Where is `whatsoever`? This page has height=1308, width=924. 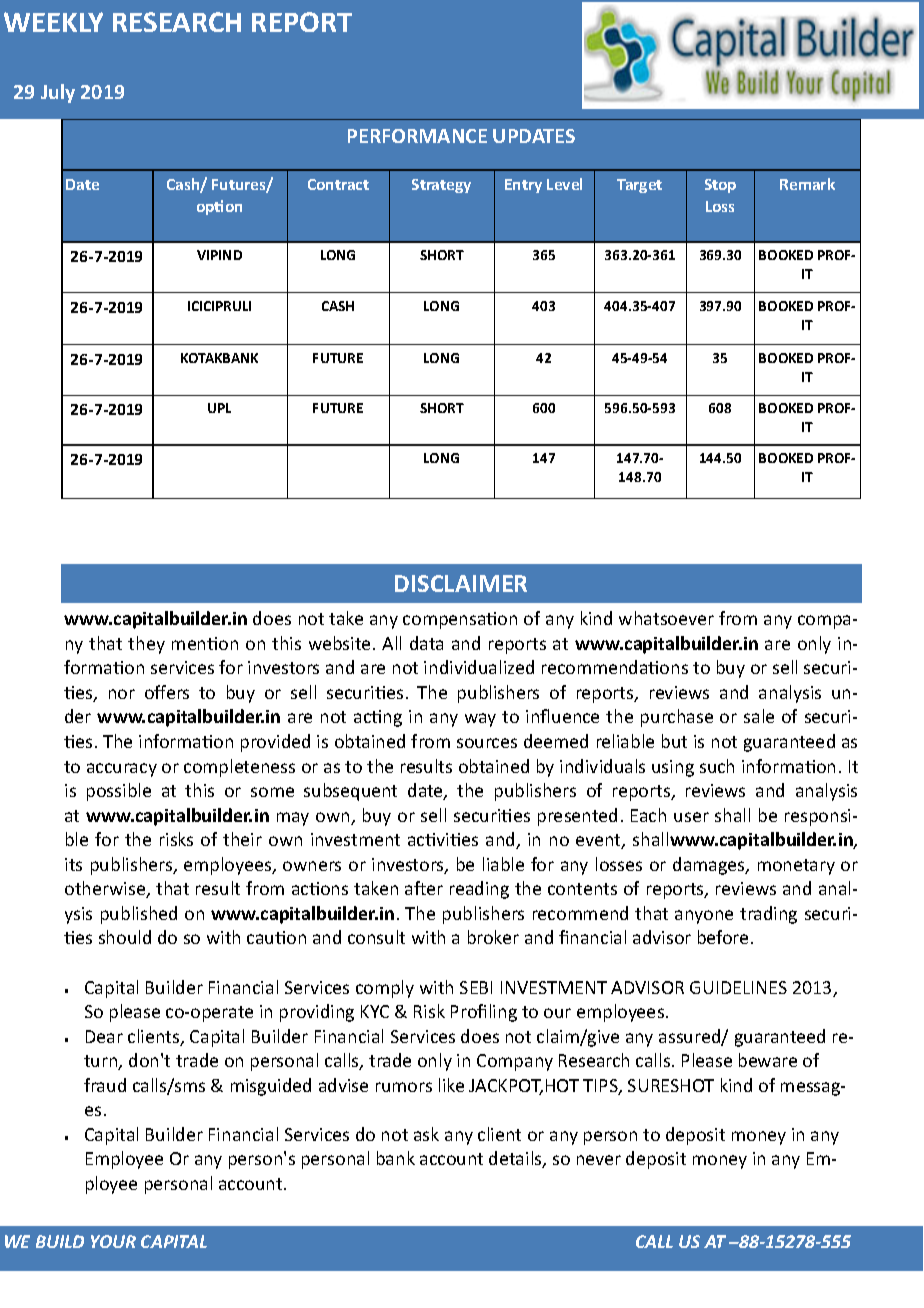
whatsoever is located at coordinates (666, 618).
